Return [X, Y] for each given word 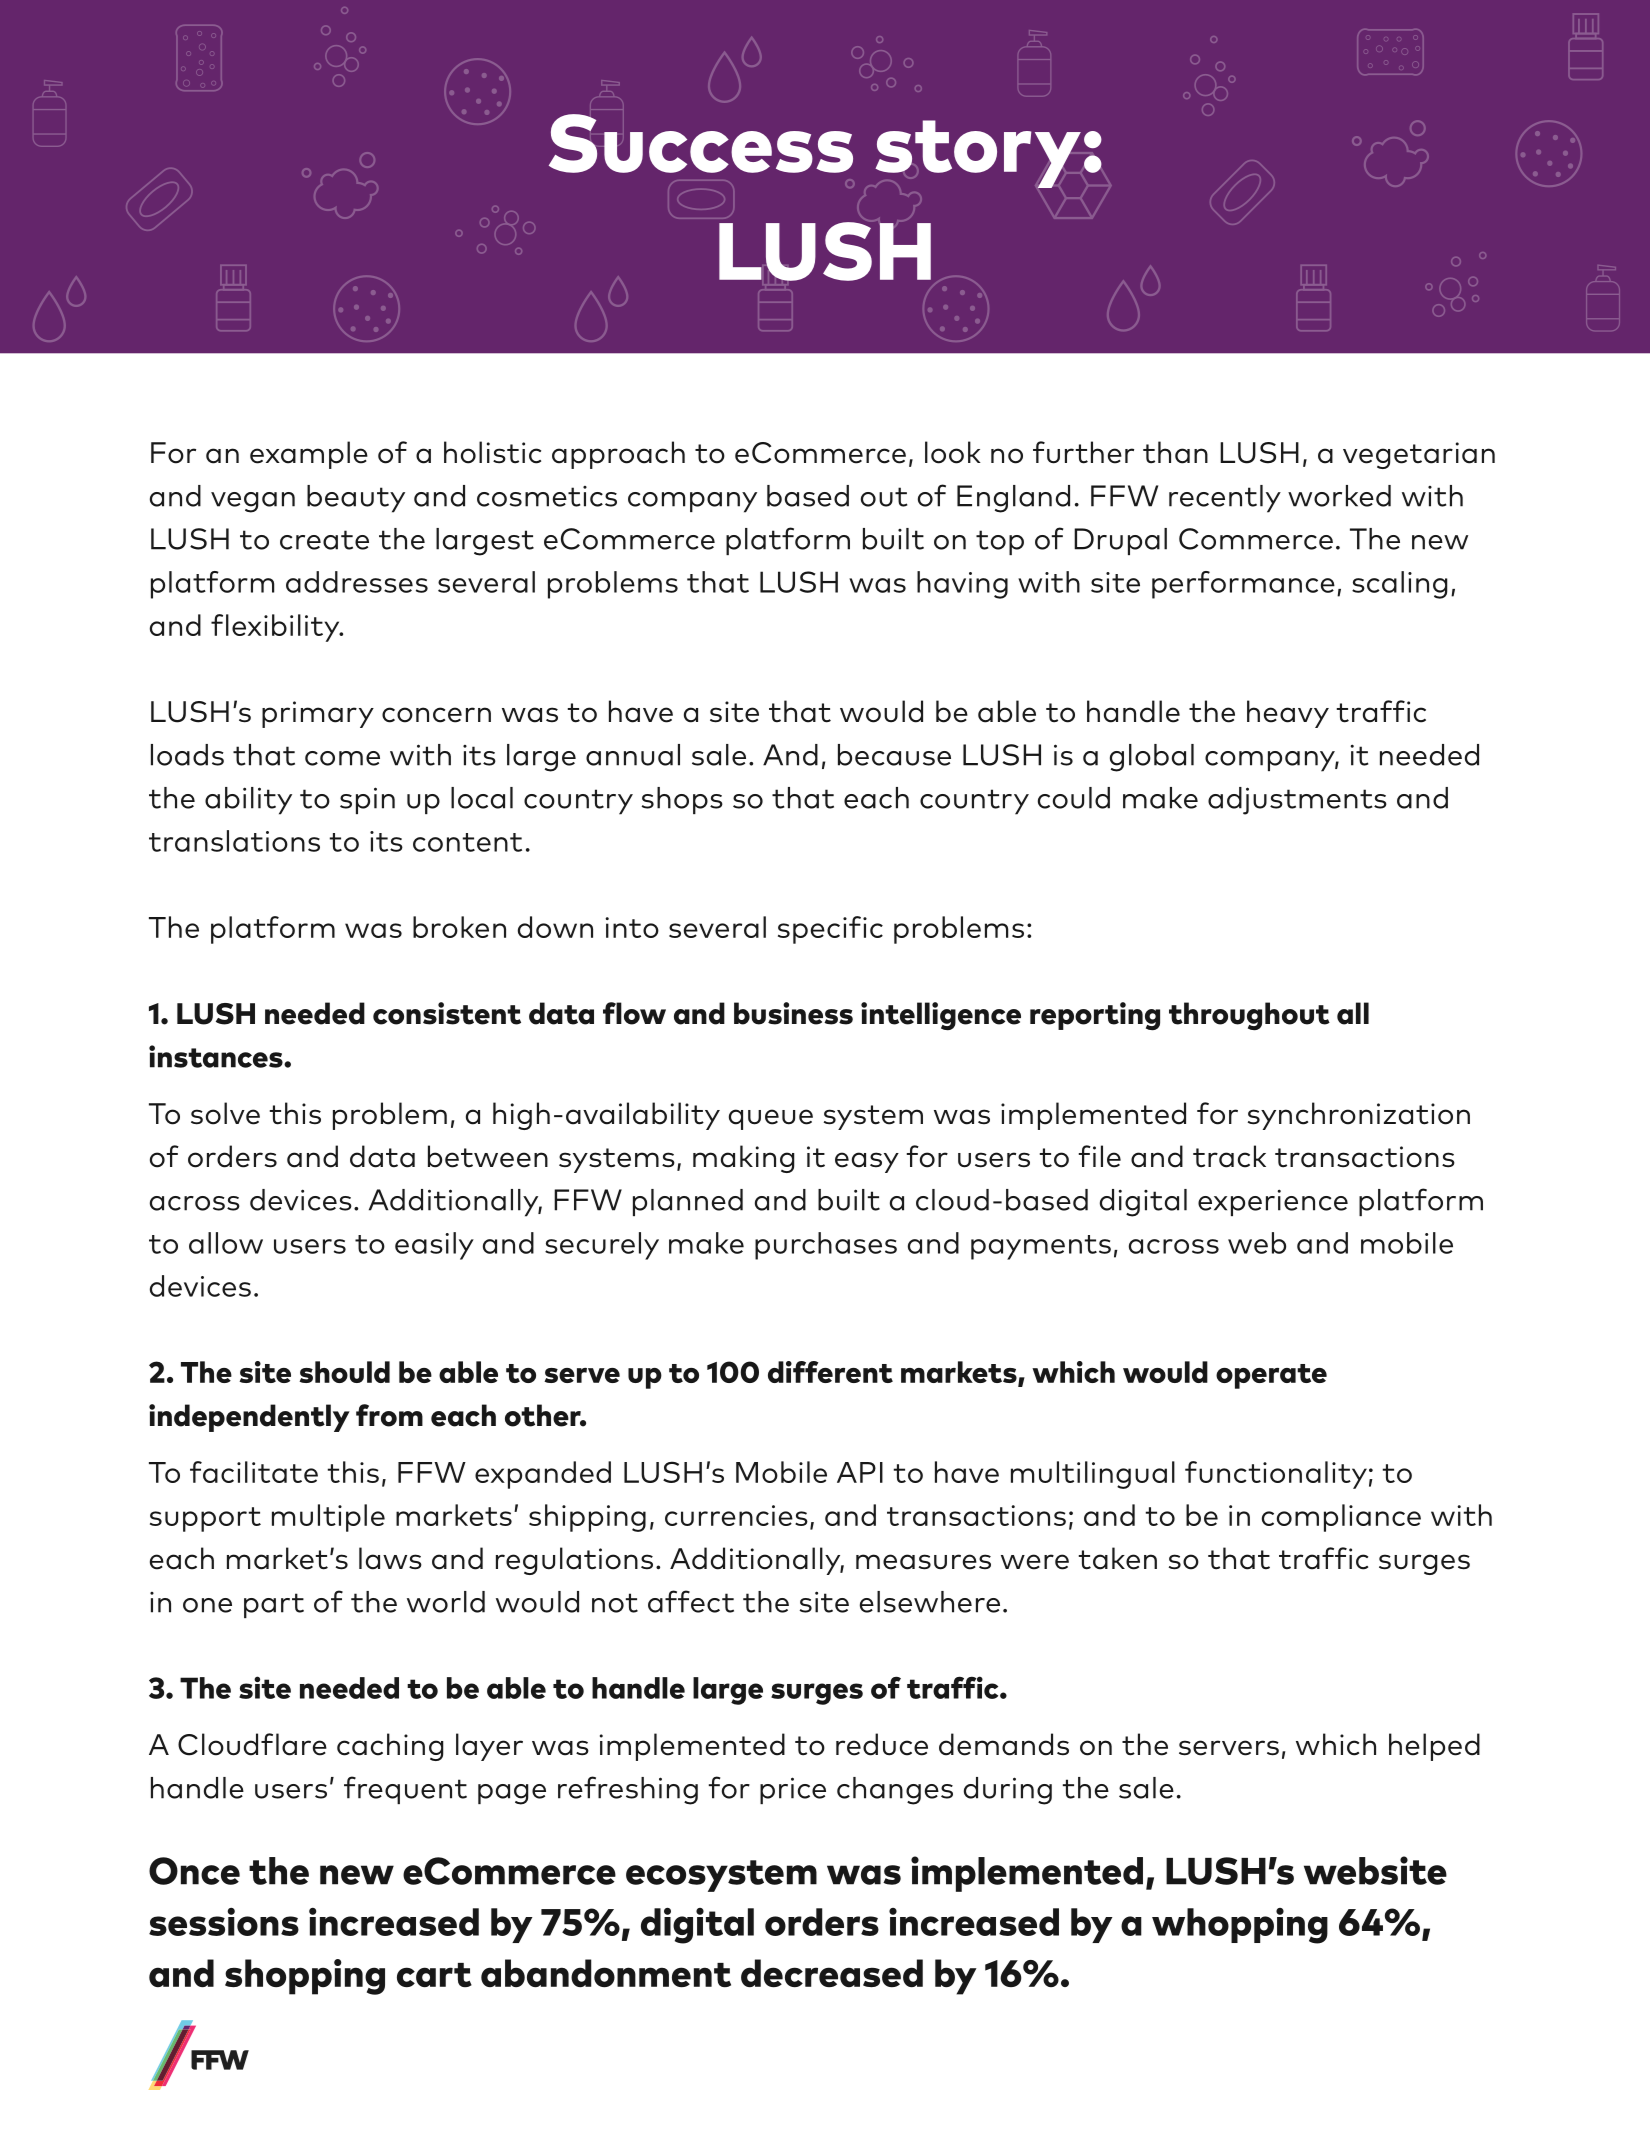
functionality [1276, 1475]
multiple [328, 1518]
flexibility [276, 628]
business [793, 1013]
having [962, 585]
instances [217, 1056]
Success [701, 143]
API [860, 1472]
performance [1243, 585]
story [978, 154]
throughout [1249, 1016]
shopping [305, 1977]
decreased [832, 1973]
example [309, 455]
